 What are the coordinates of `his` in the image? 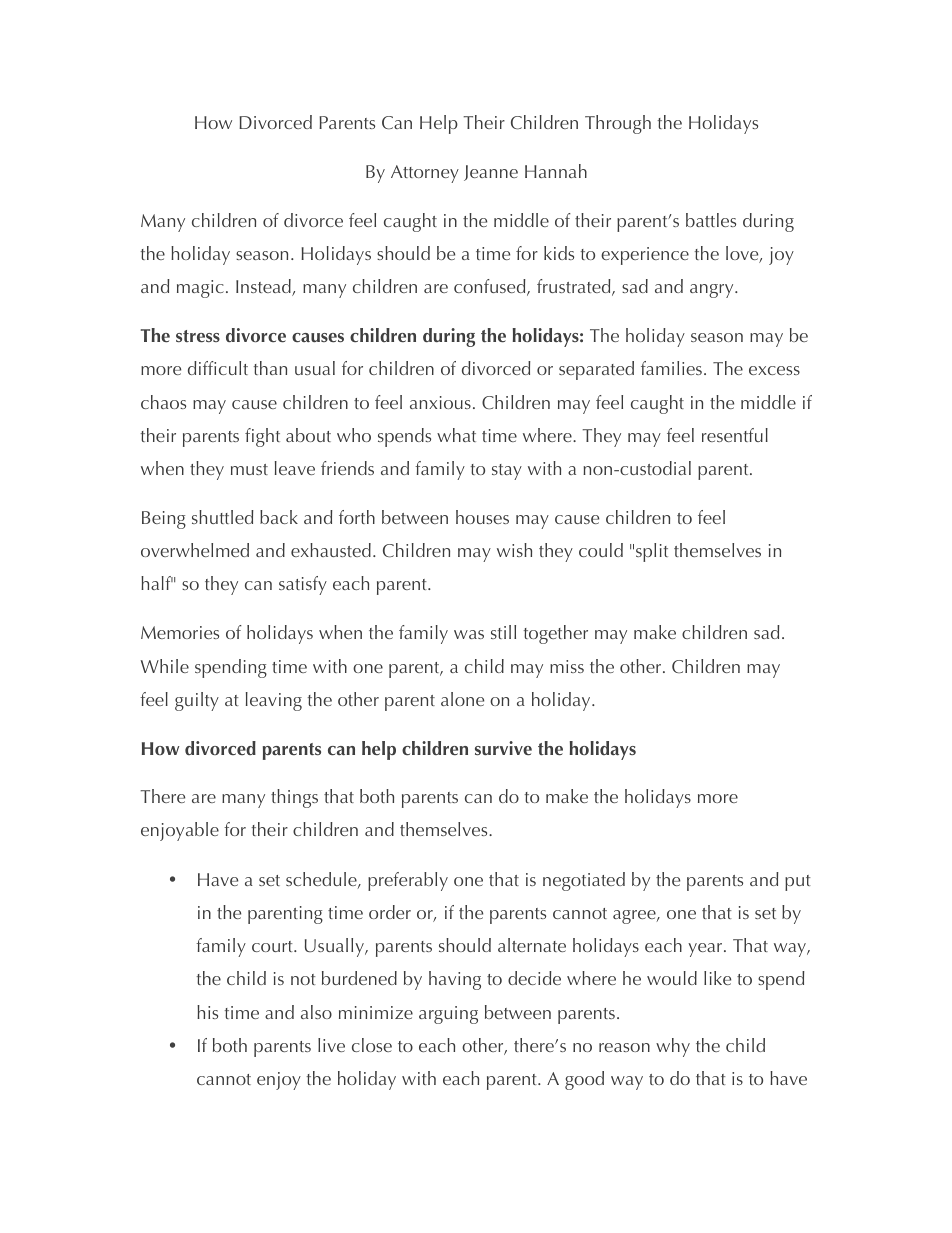 It's located at (207, 1012).
